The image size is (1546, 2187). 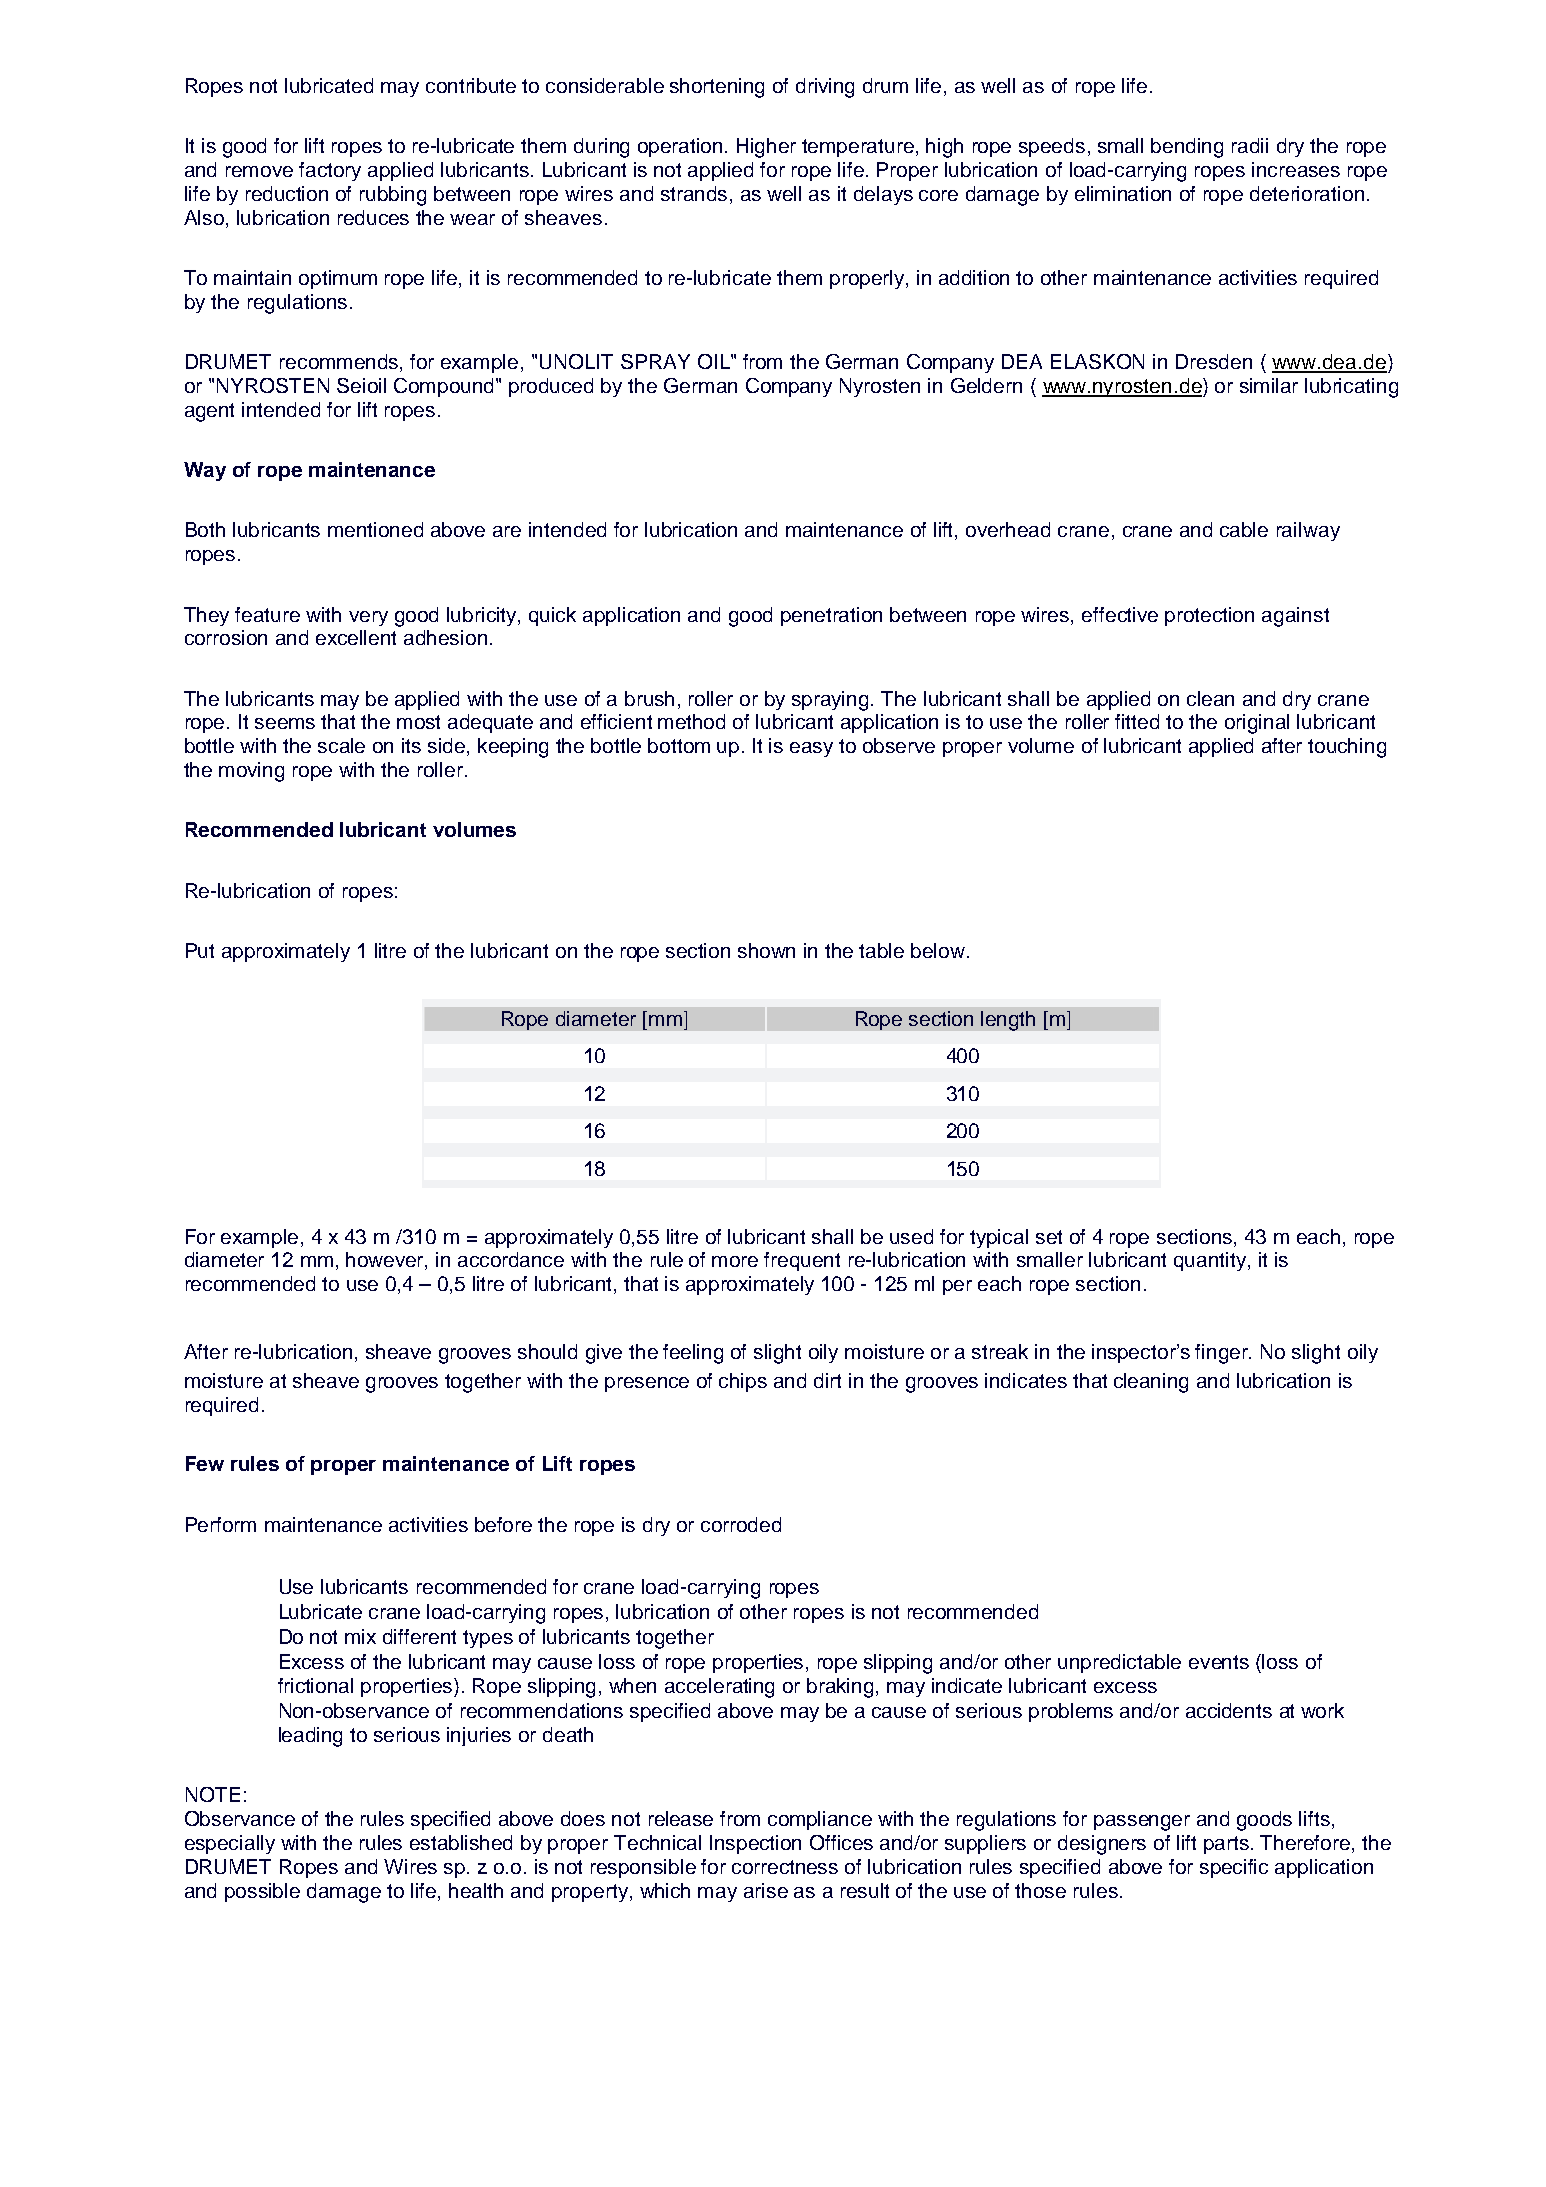 What do you see at coordinates (825, 88) in the image?
I see `driving` at bounding box center [825, 88].
